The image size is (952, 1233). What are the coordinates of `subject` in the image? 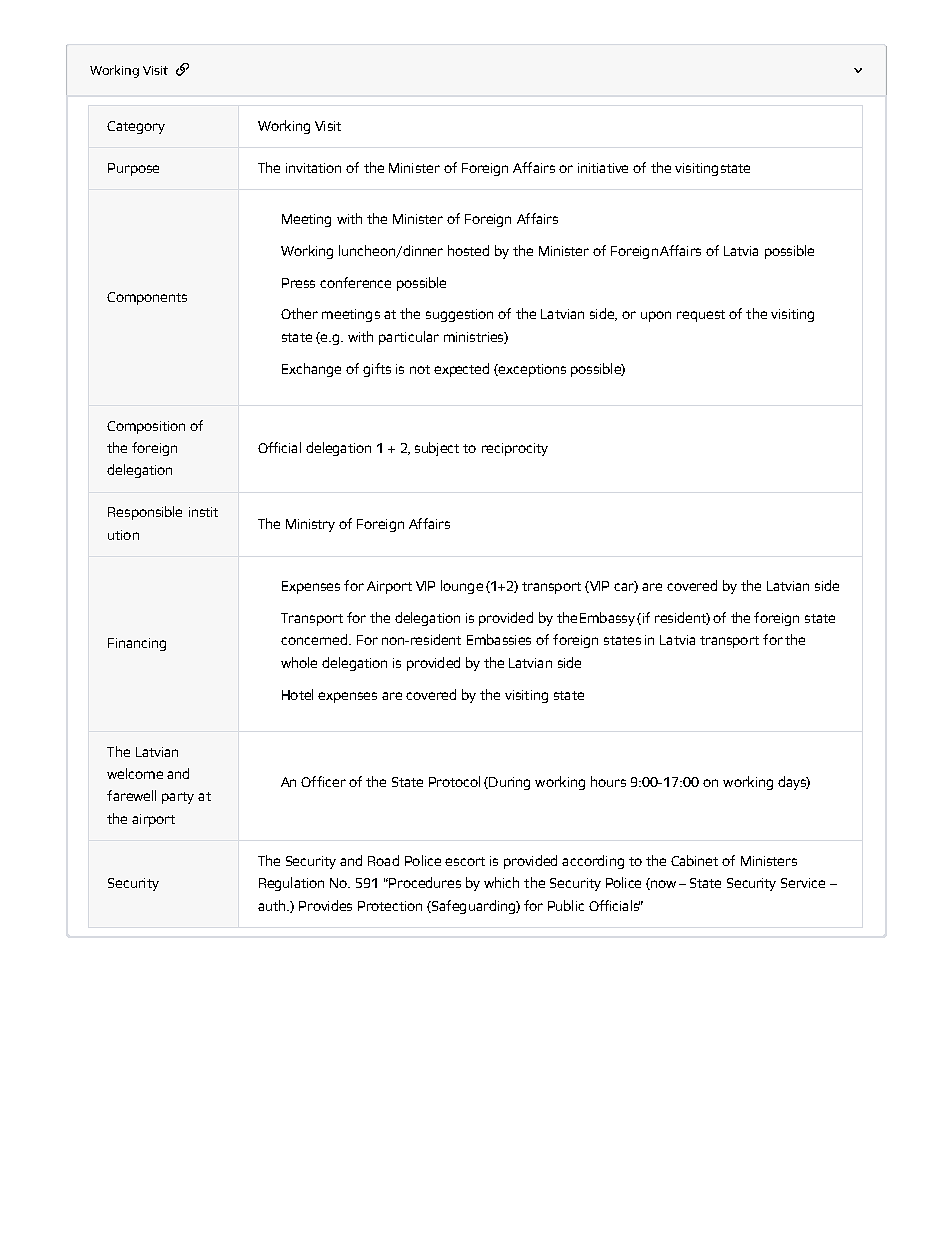 It's located at (437, 449).
